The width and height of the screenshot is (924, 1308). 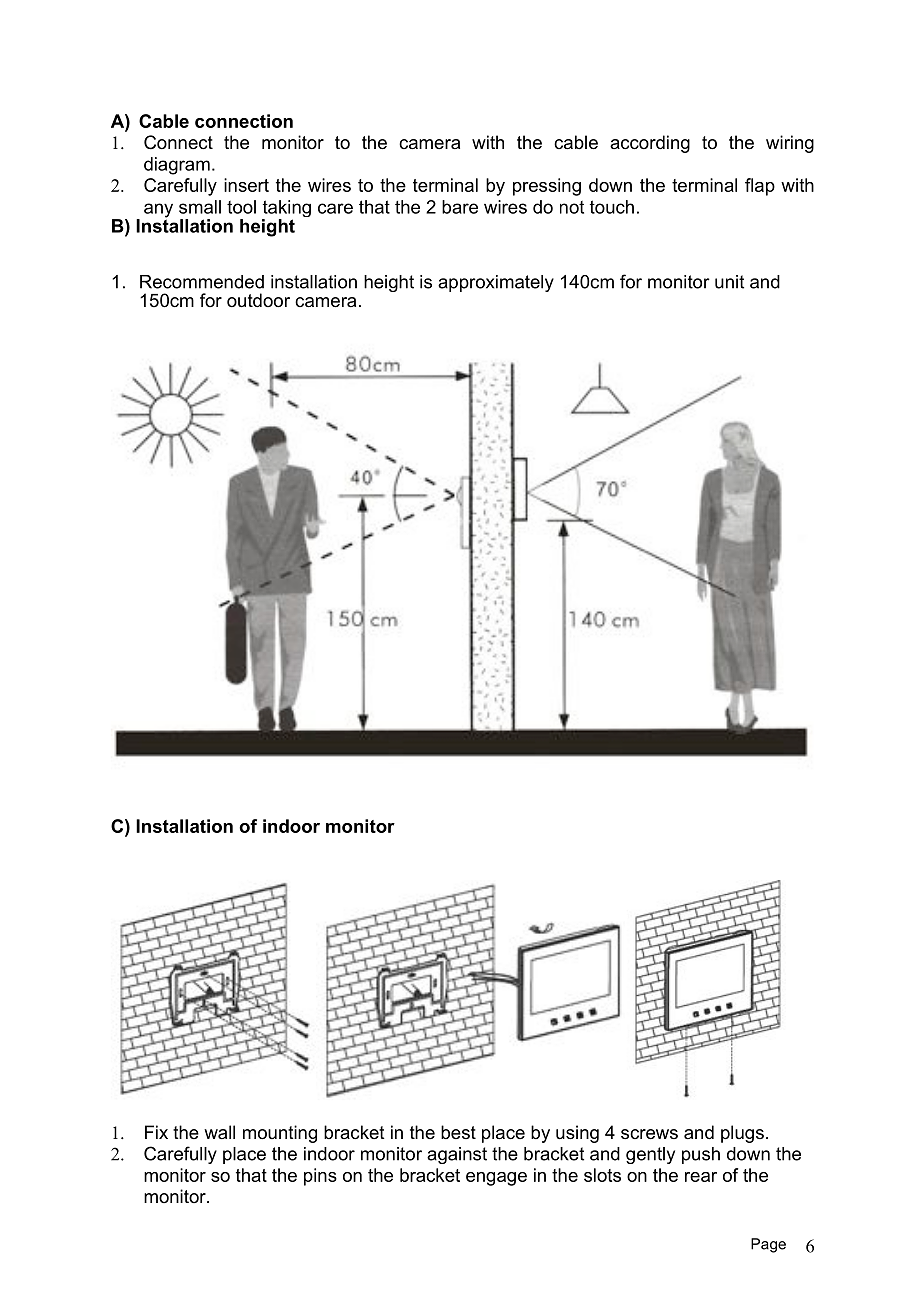 I want to click on wall, so click(x=219, y=1132).
